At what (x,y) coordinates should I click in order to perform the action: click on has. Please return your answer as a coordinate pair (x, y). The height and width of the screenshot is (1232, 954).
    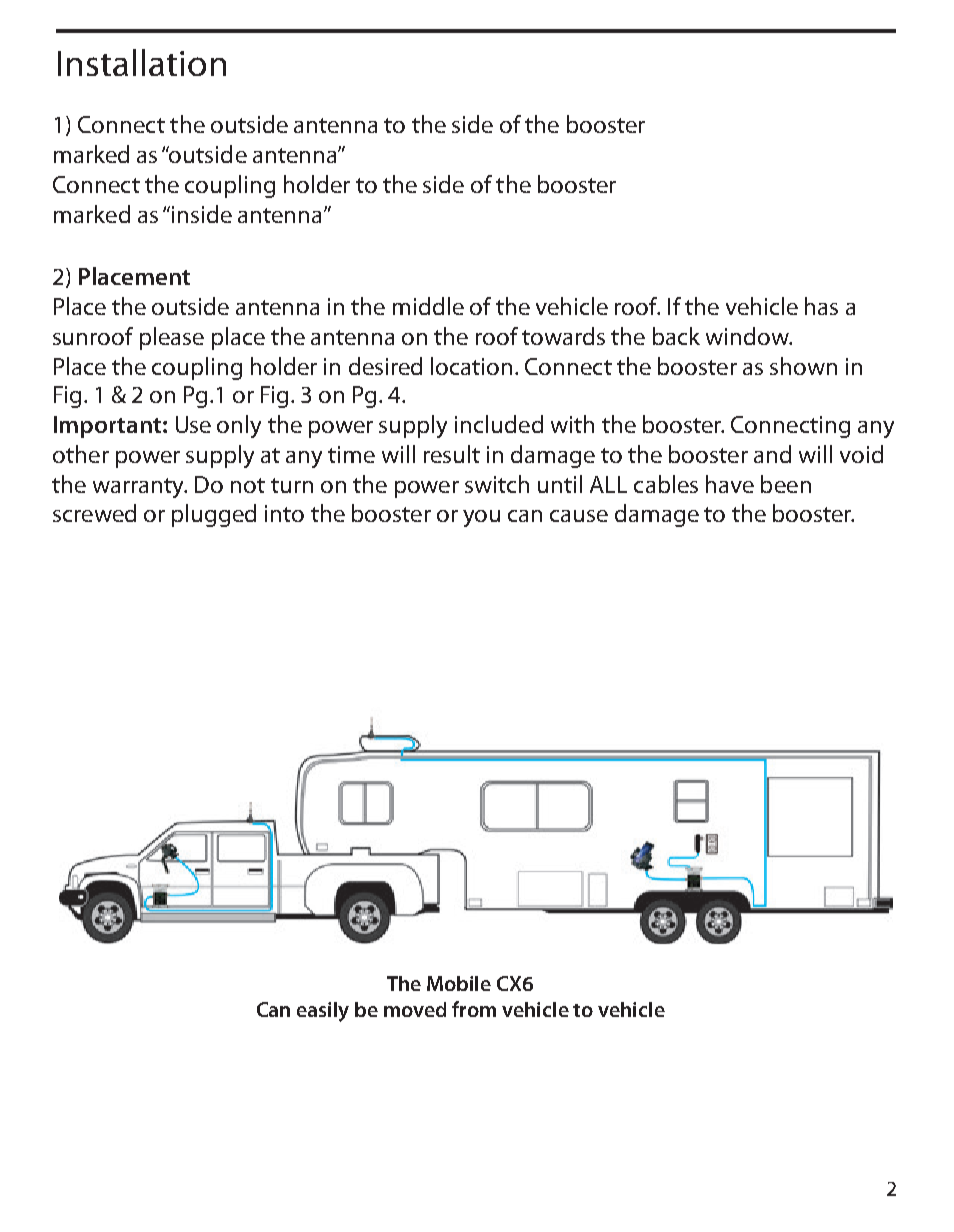
    Looking at the image, I should click on (821, 306).
